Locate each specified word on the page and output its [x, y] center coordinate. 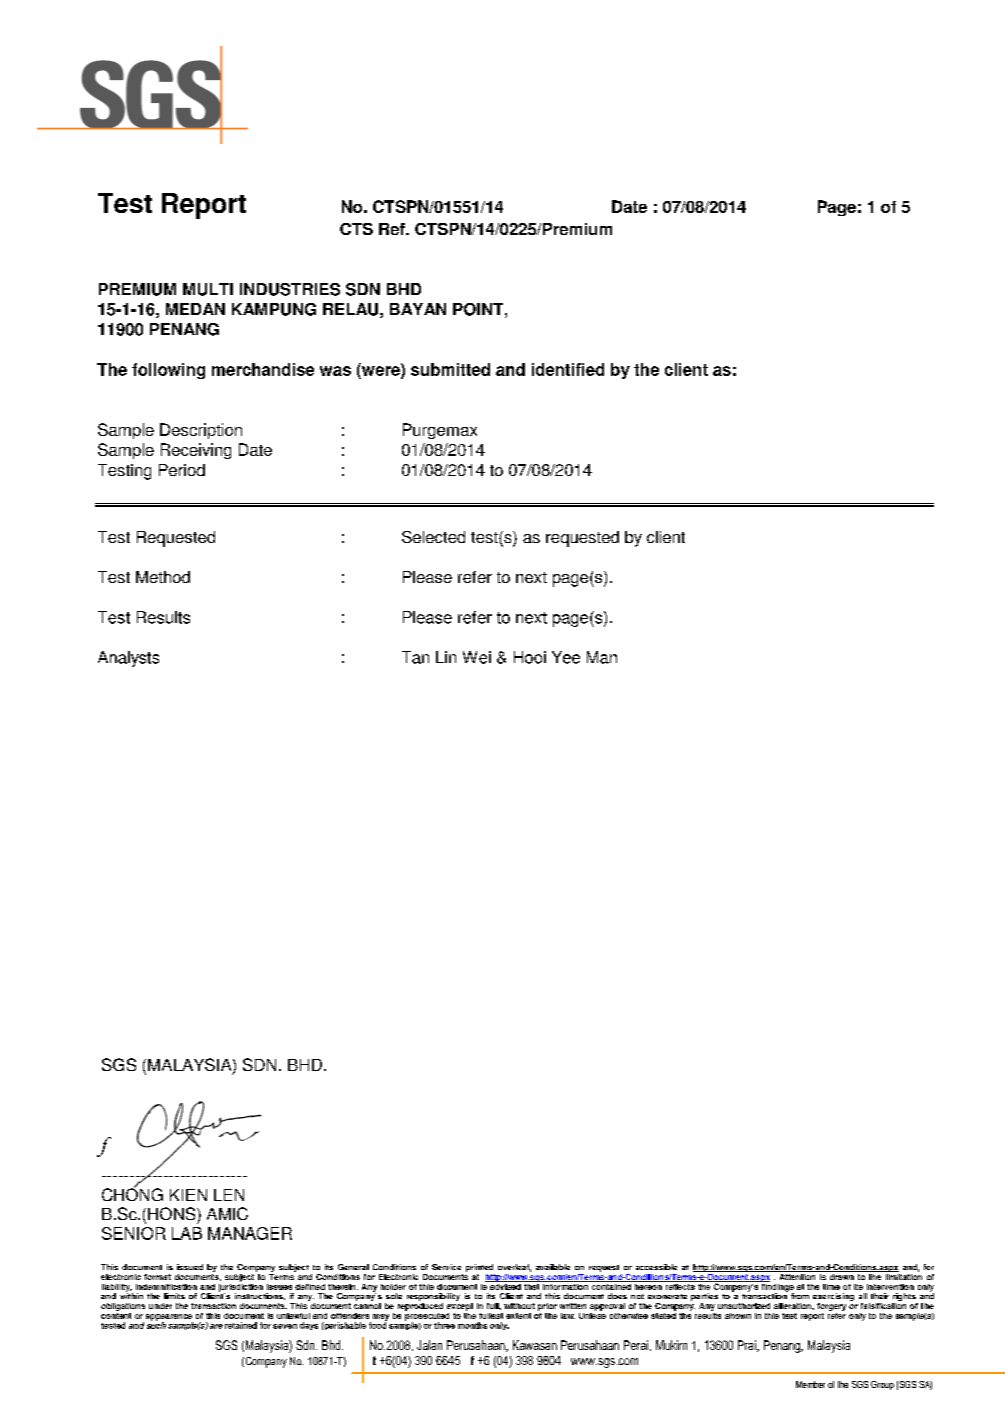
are [216, 1326]
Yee [566, 657]
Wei [477, 657]
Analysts [128, 659]
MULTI [208, 289]
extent [518, 1316]
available [553, 1267]
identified [568, 369]
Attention [797, 1275]
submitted [450, 369]
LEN [229, 1195]
